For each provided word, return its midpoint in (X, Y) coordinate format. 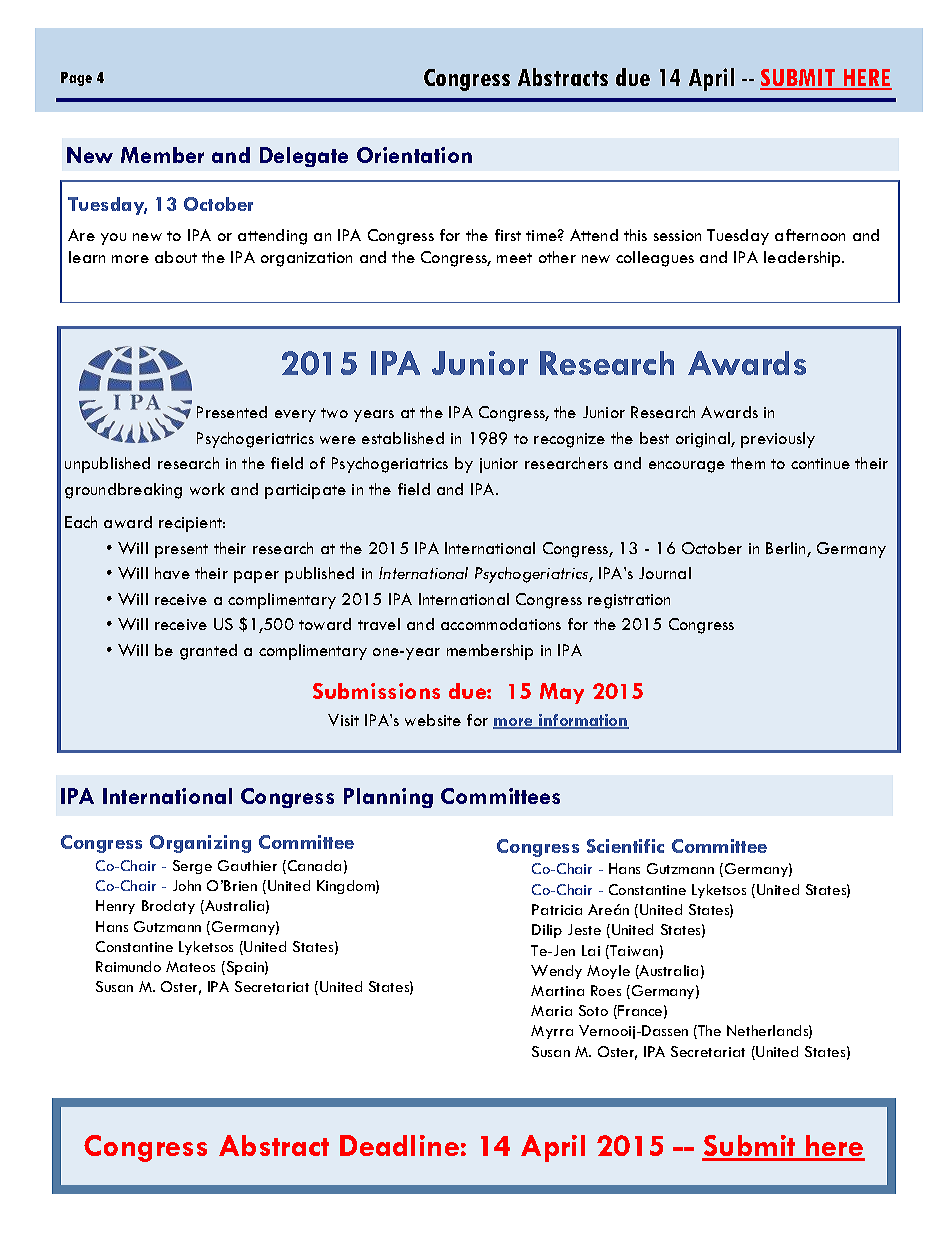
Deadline (399, 1145)
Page (76, 79)
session (677, 235)
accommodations (501, 624)
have (172, 573)
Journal (665, 573)
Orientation (414, 155)
